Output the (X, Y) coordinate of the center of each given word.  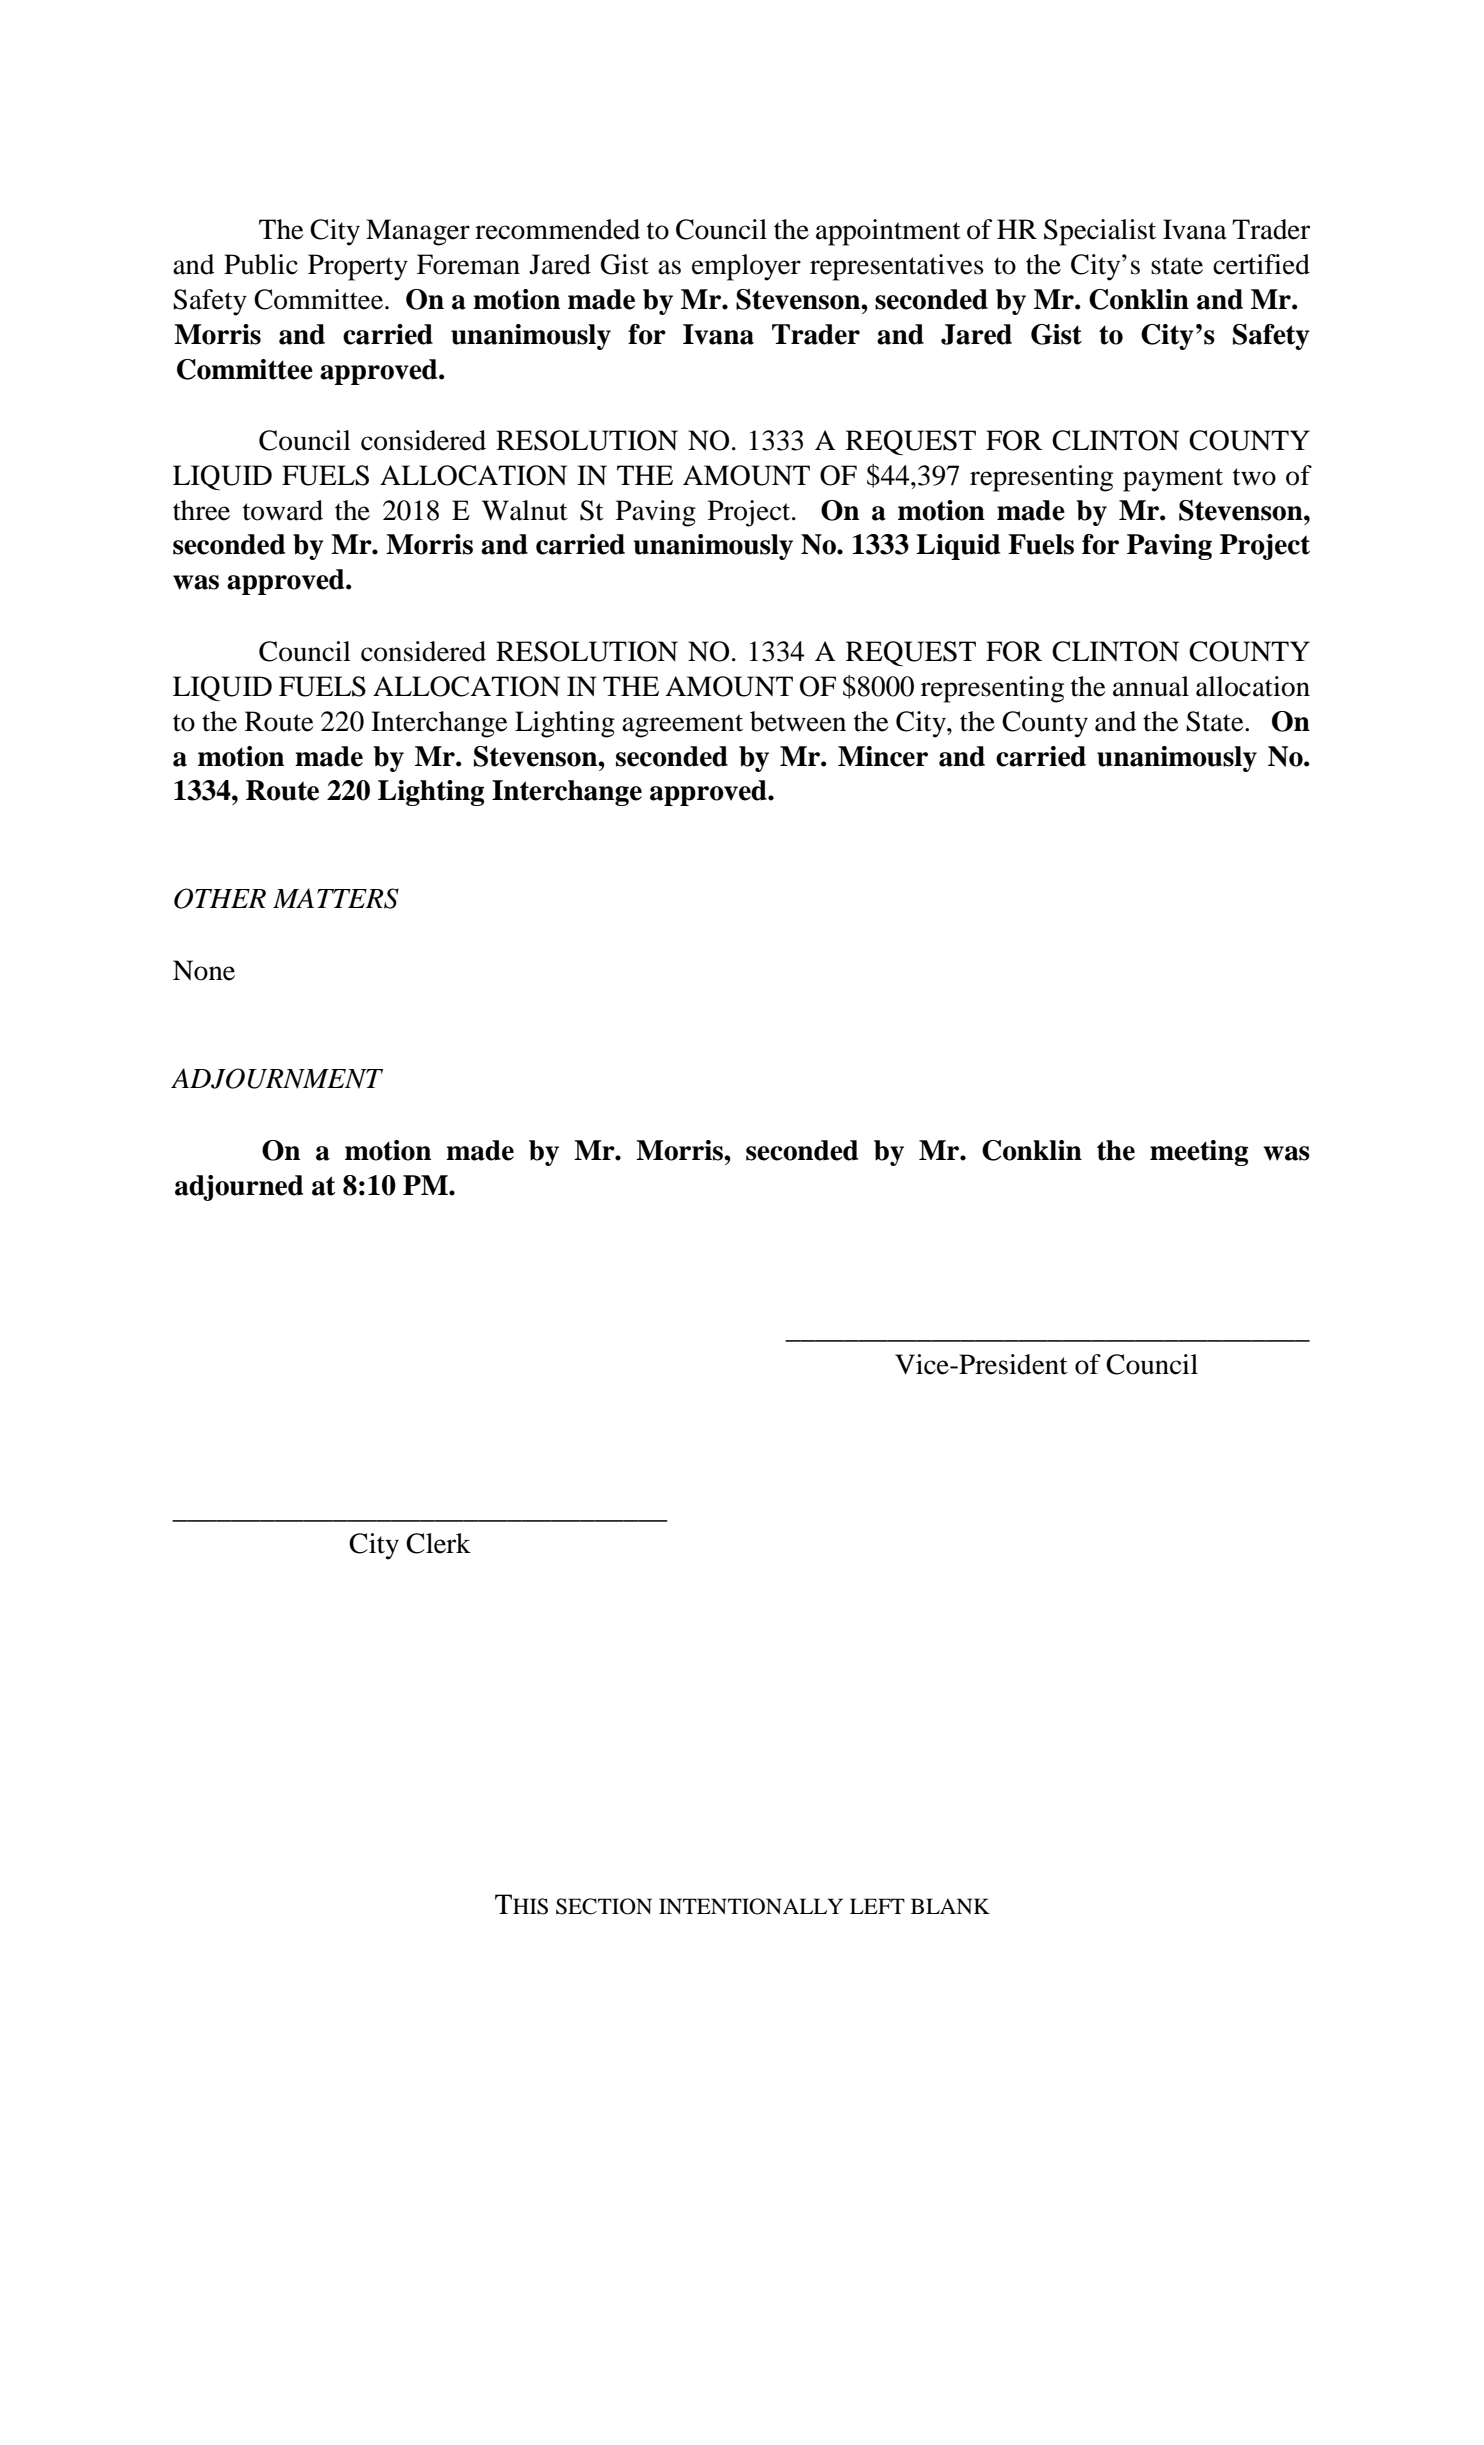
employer (746, 267)
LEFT (877, 1906)
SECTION (604, 1906)
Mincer (883, 756)
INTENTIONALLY (751, 1906)
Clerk (438, 1543)
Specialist (1100, 232)
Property (358, 267)
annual (1151, 686)
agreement (682, 726)
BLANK (950, 1906)
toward (283, 510)
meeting (1199, 1153)
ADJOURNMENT (277, 1078)
